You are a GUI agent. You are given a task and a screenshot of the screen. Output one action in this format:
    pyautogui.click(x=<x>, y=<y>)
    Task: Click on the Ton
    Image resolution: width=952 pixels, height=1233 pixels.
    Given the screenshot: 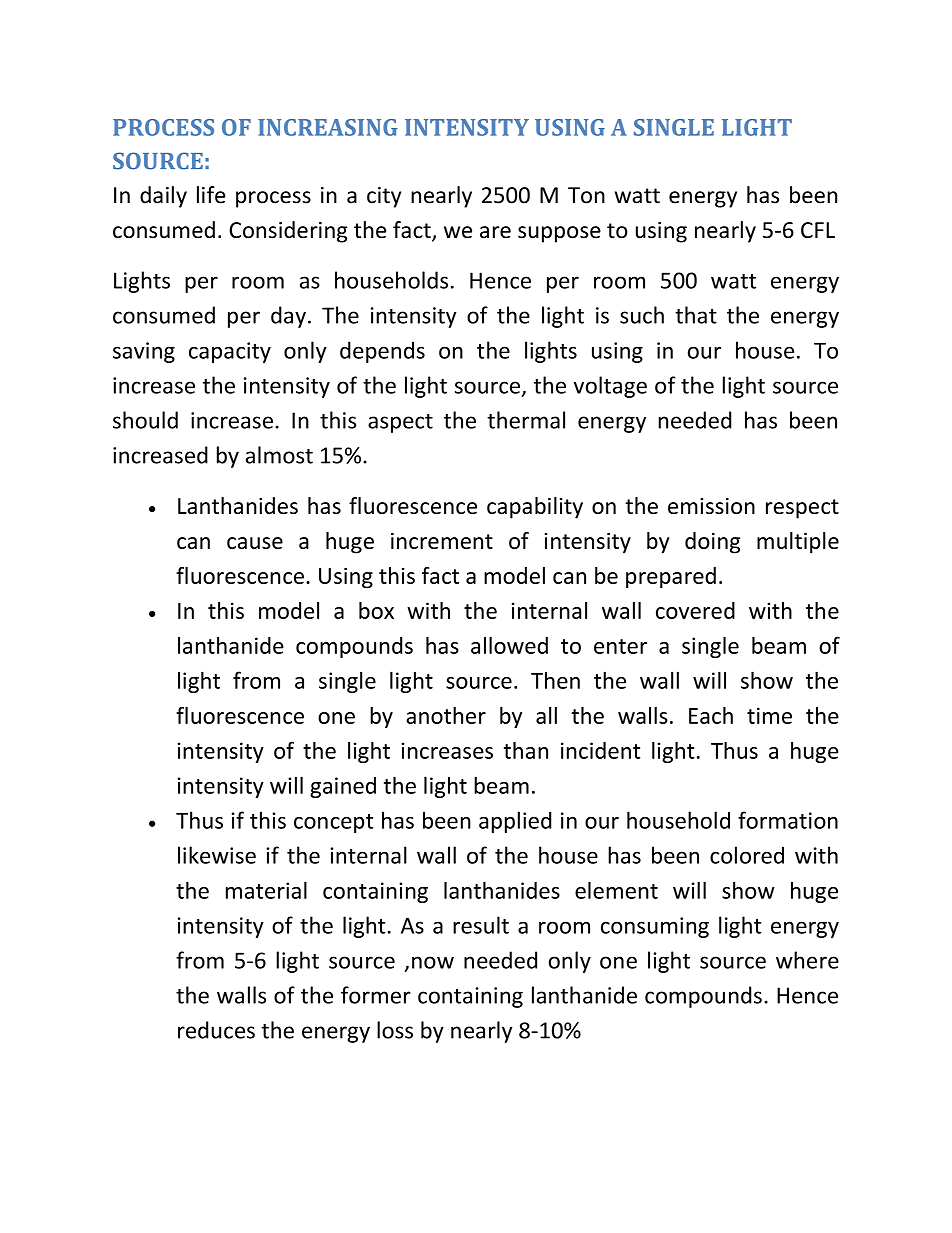 What is the action you would take?
    pyautogui.click(x=586, y=195)
